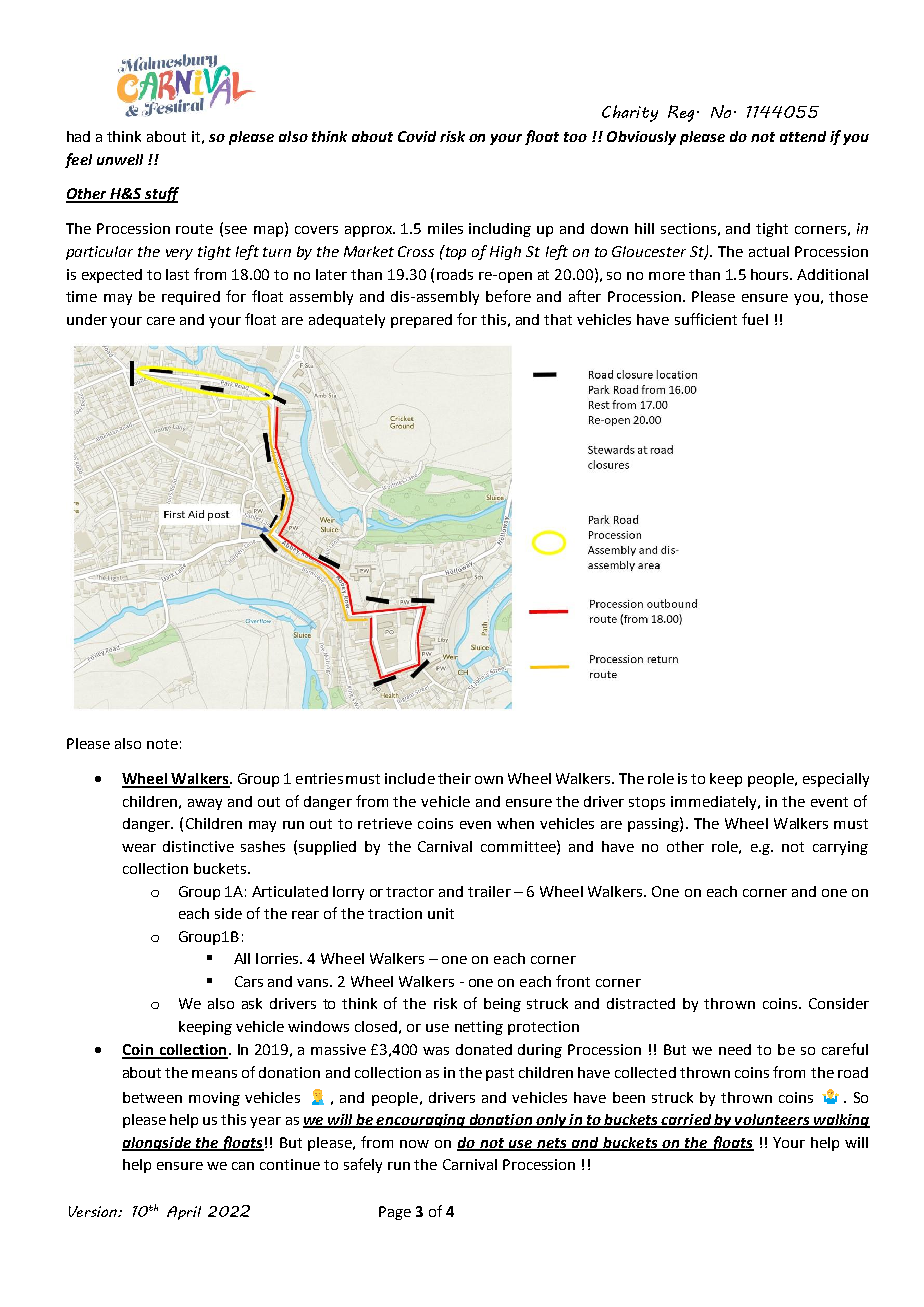 The width and height of the document is (924, 1307). What do you see at coordinates (414, 1144) in the document?
I see `now` at bounding box center [414, 1144].
